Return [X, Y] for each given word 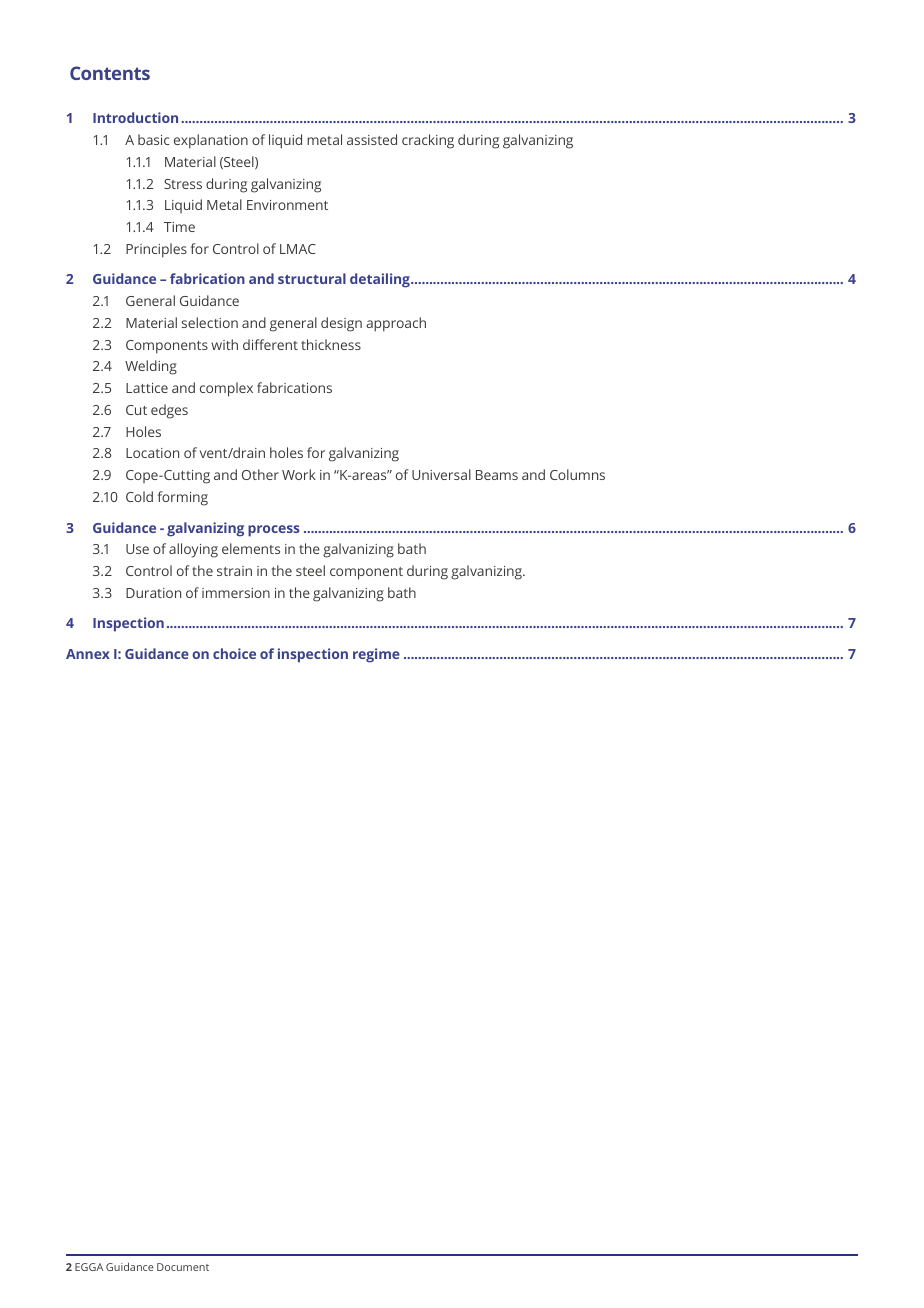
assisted [372, 139]
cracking [428, 141]
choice [234, 653]
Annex [88, 654]
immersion [236, 593]
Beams [497, 475]
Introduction [135, 117]
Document [183, 1267]
